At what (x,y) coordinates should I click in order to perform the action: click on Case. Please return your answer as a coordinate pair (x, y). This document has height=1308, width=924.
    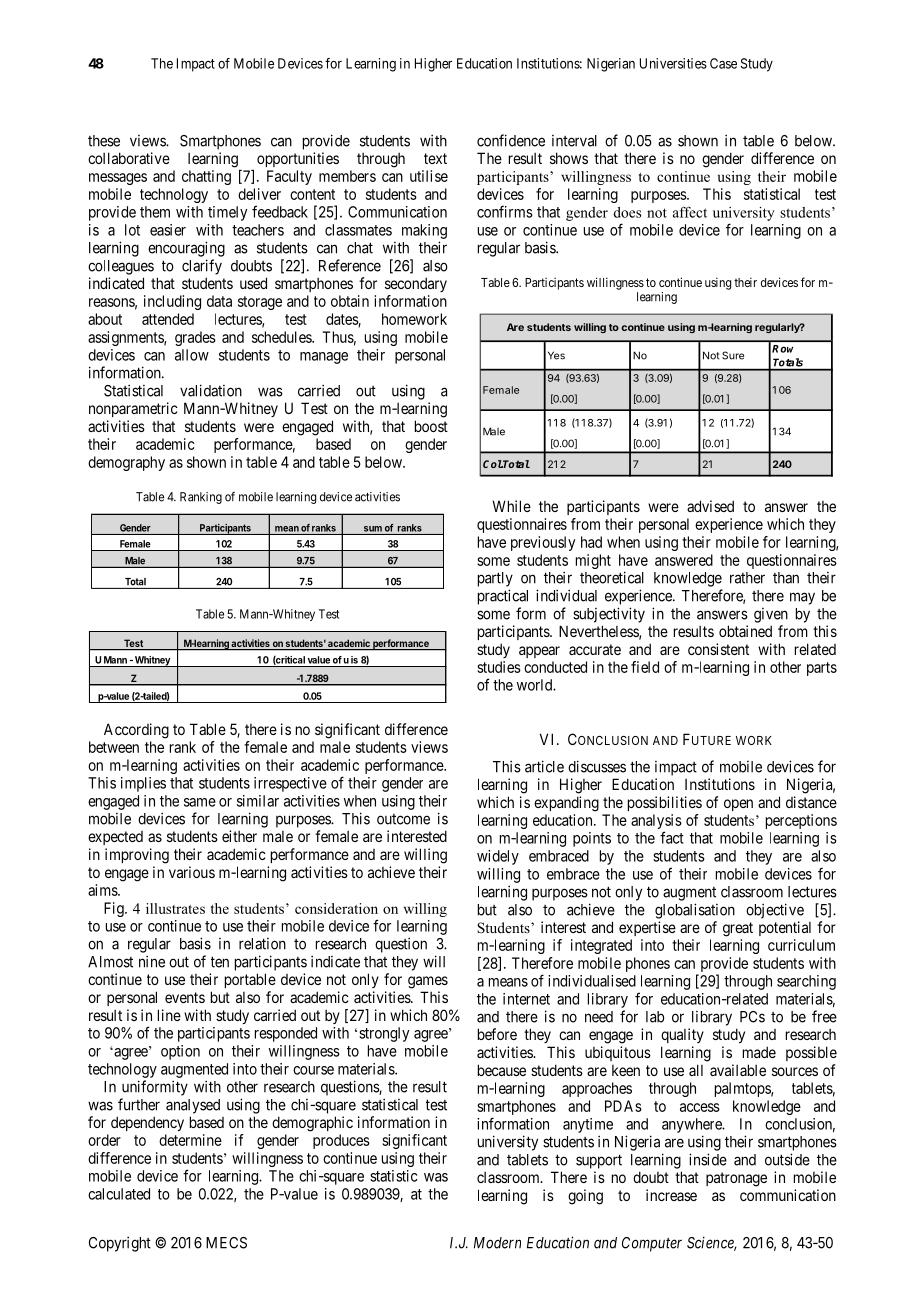
    Looking at the image, I should click on (723, 63).
